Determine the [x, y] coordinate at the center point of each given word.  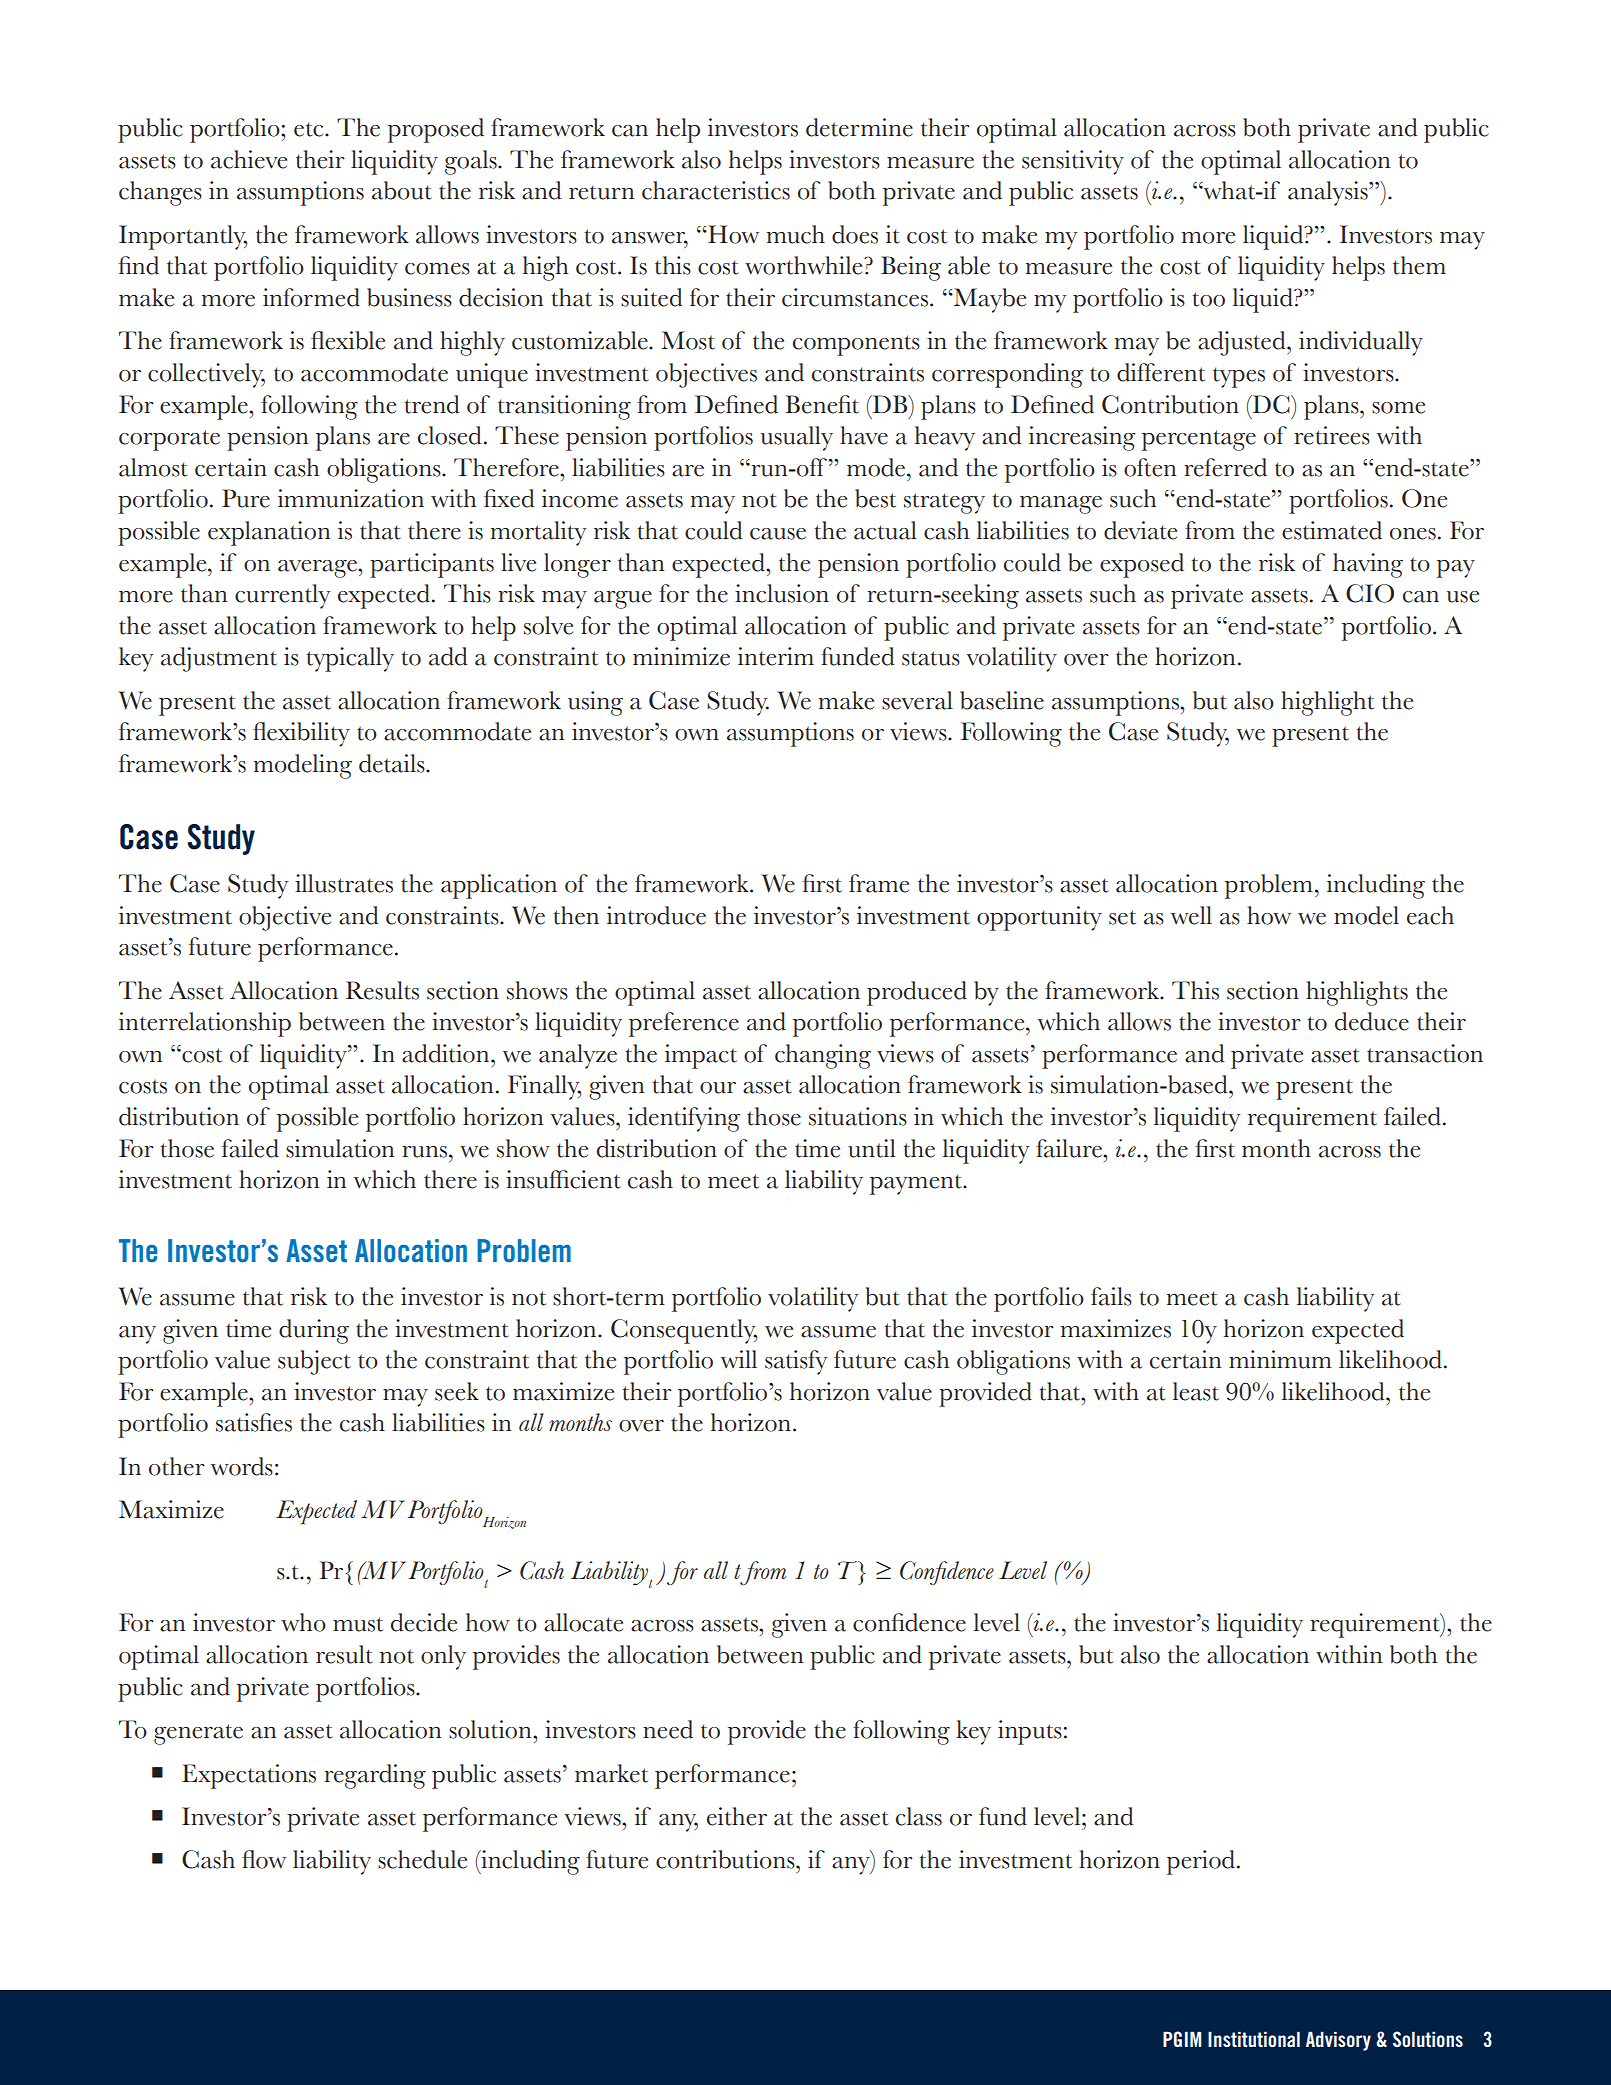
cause [778, 534]
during [314, 1331]
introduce [656, 915]
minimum [1280, 1359]
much [796, 234]
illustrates [344, 883]
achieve [249, 159]
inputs [1030, 1732]
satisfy [796, 1362]
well [1191, 915]
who [303, 1622]
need [668, 1729]
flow [264, 1859]
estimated [1332, 530]
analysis [1329, 193]
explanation [269, 533]
